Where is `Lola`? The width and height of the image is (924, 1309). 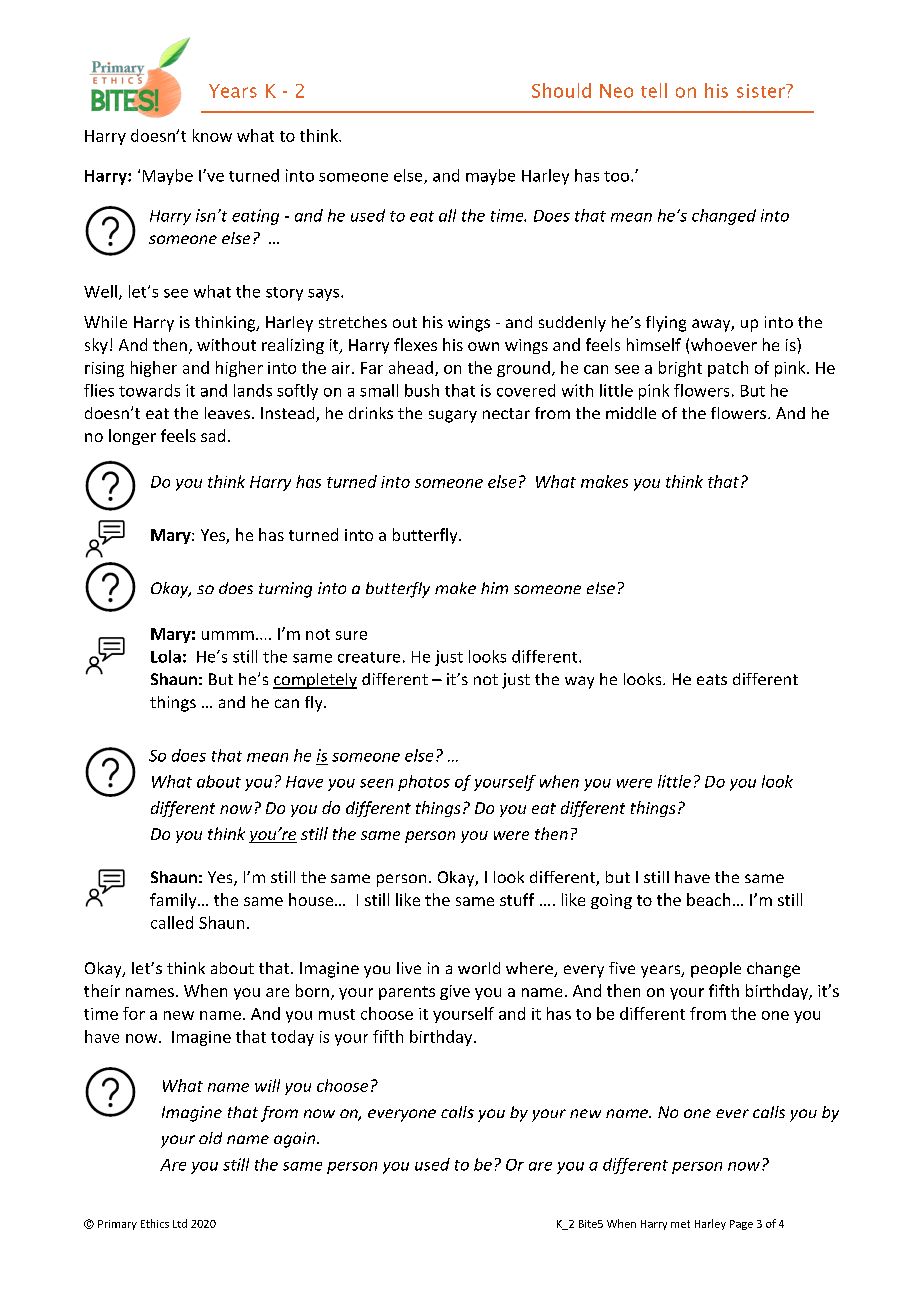
Lola is located at coordinates (166, 656).
